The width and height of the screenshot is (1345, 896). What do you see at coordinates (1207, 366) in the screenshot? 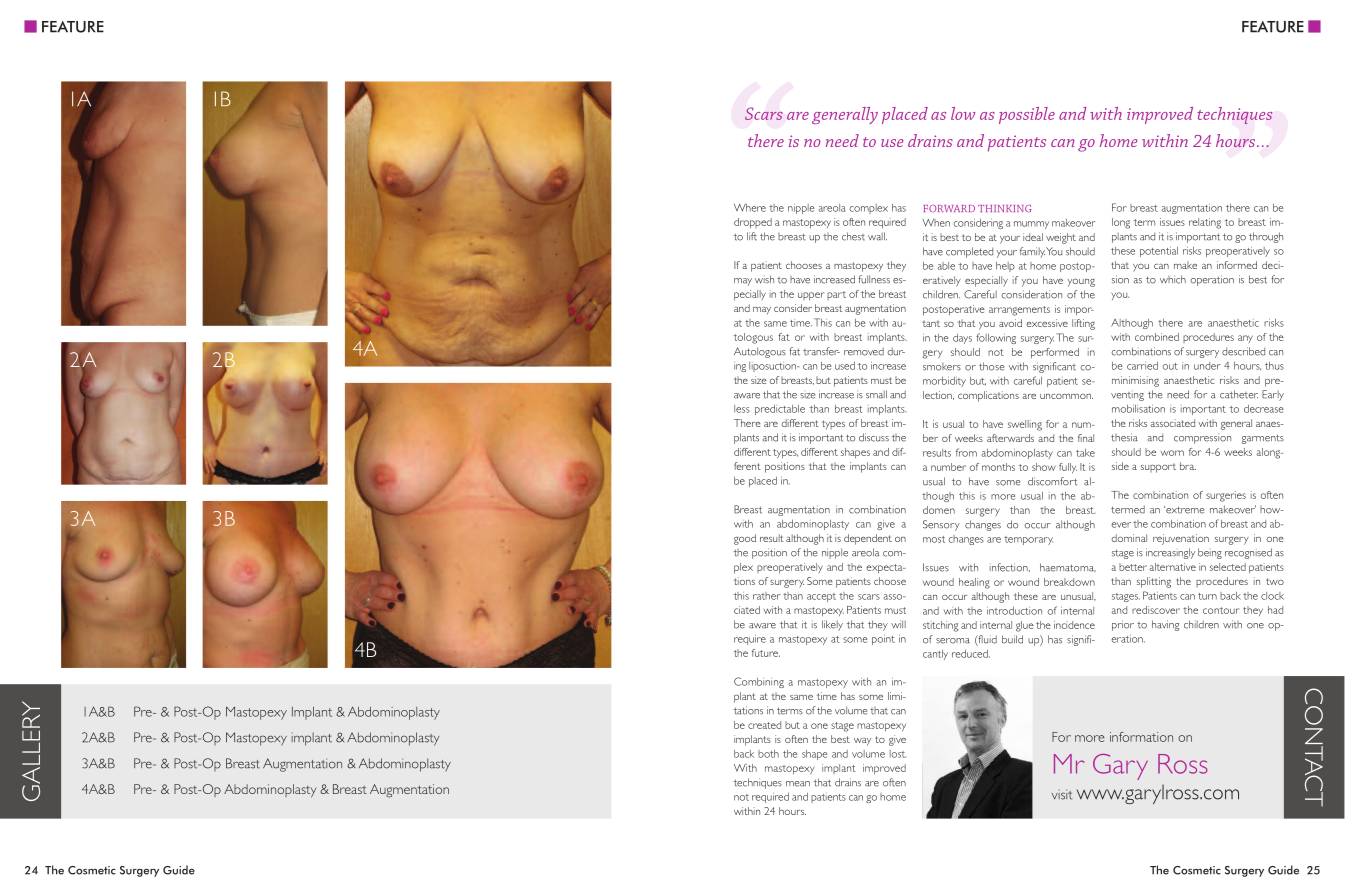
I see `under` at bounding box center [1207, 366].
